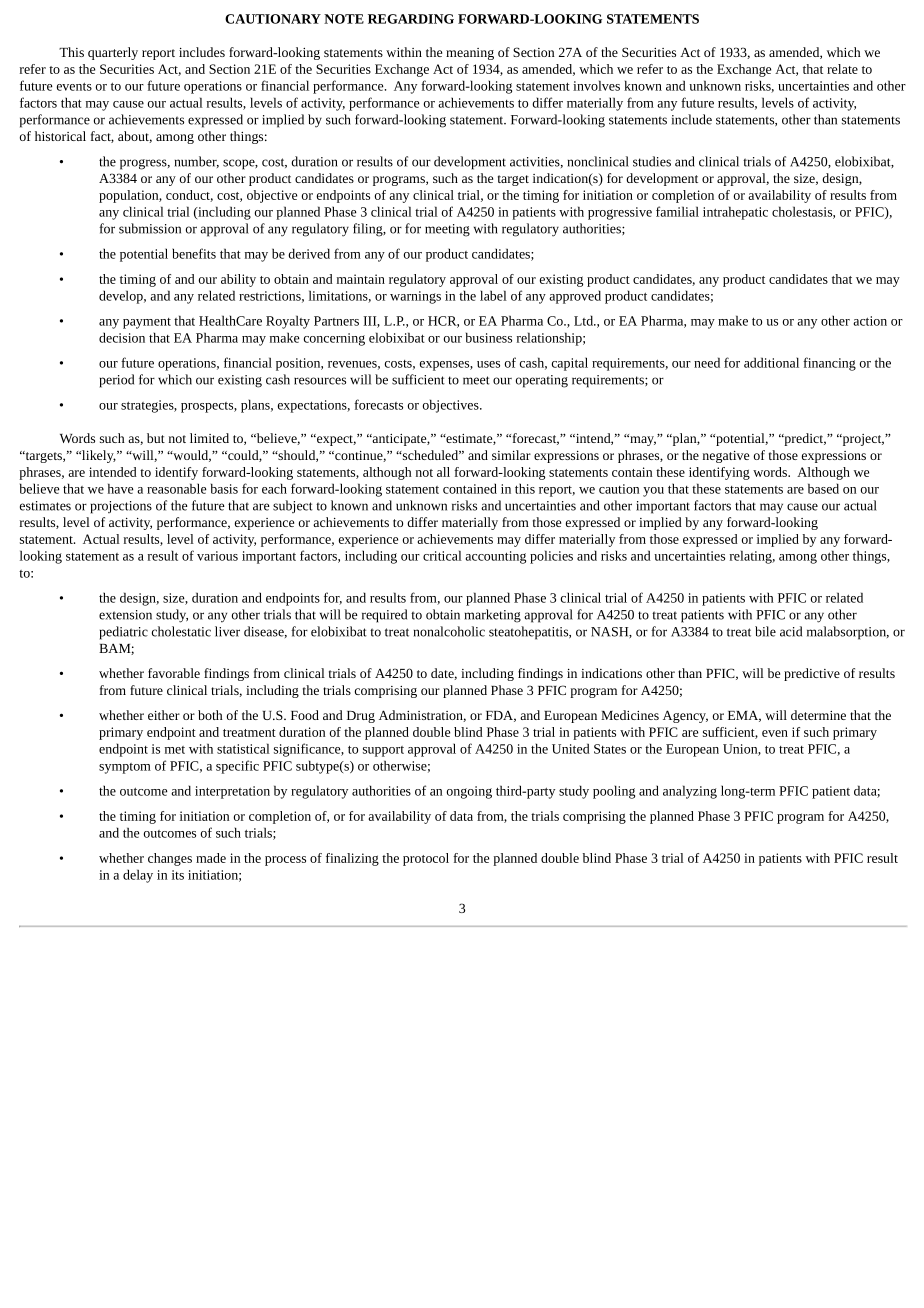  I want to click on but, so click(156, 438).
